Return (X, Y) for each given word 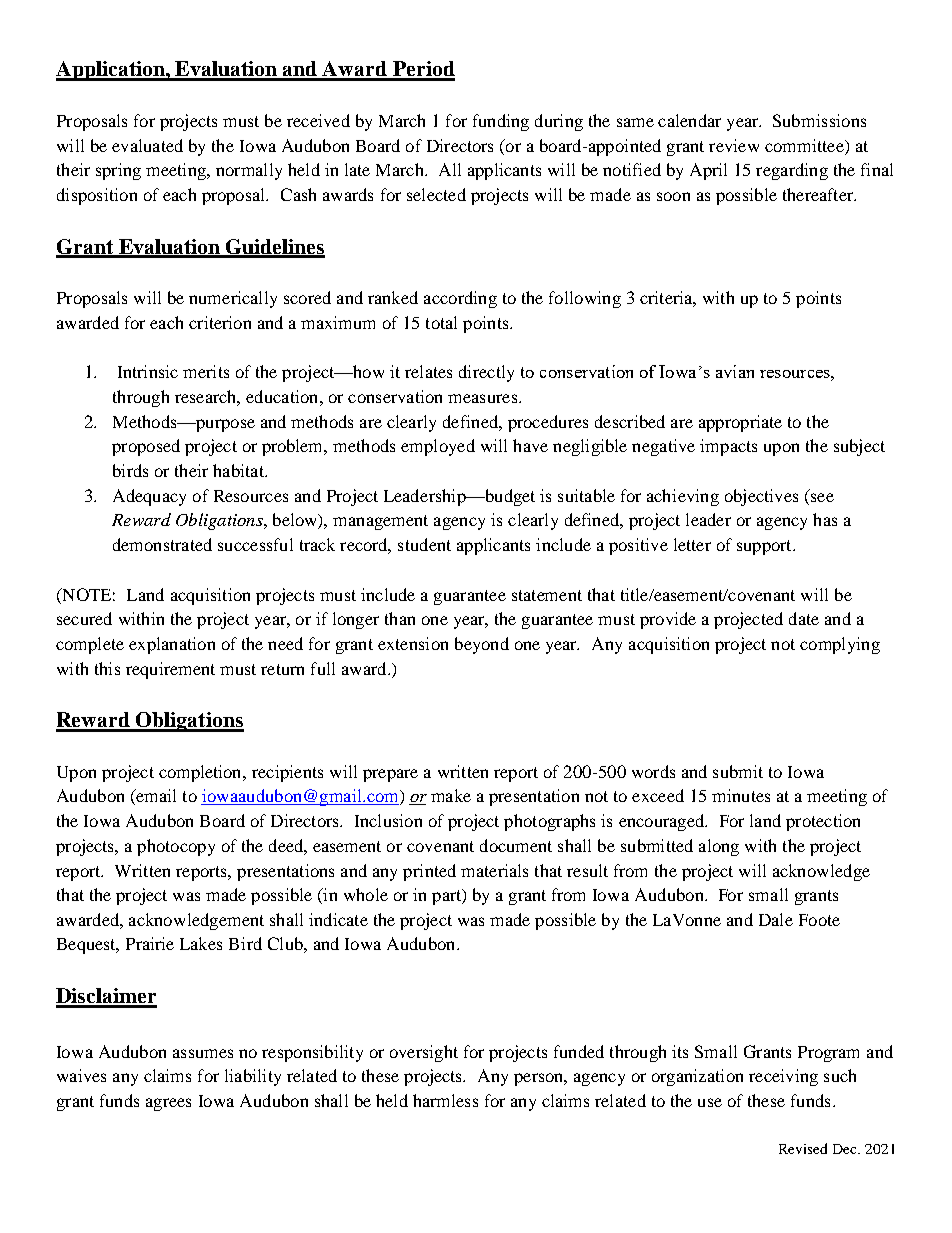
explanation (172, 645)
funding (501, 122)
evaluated (147, 145)
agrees (168, 1104)
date (804, 618)
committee (805, 145)
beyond (482, 645)
